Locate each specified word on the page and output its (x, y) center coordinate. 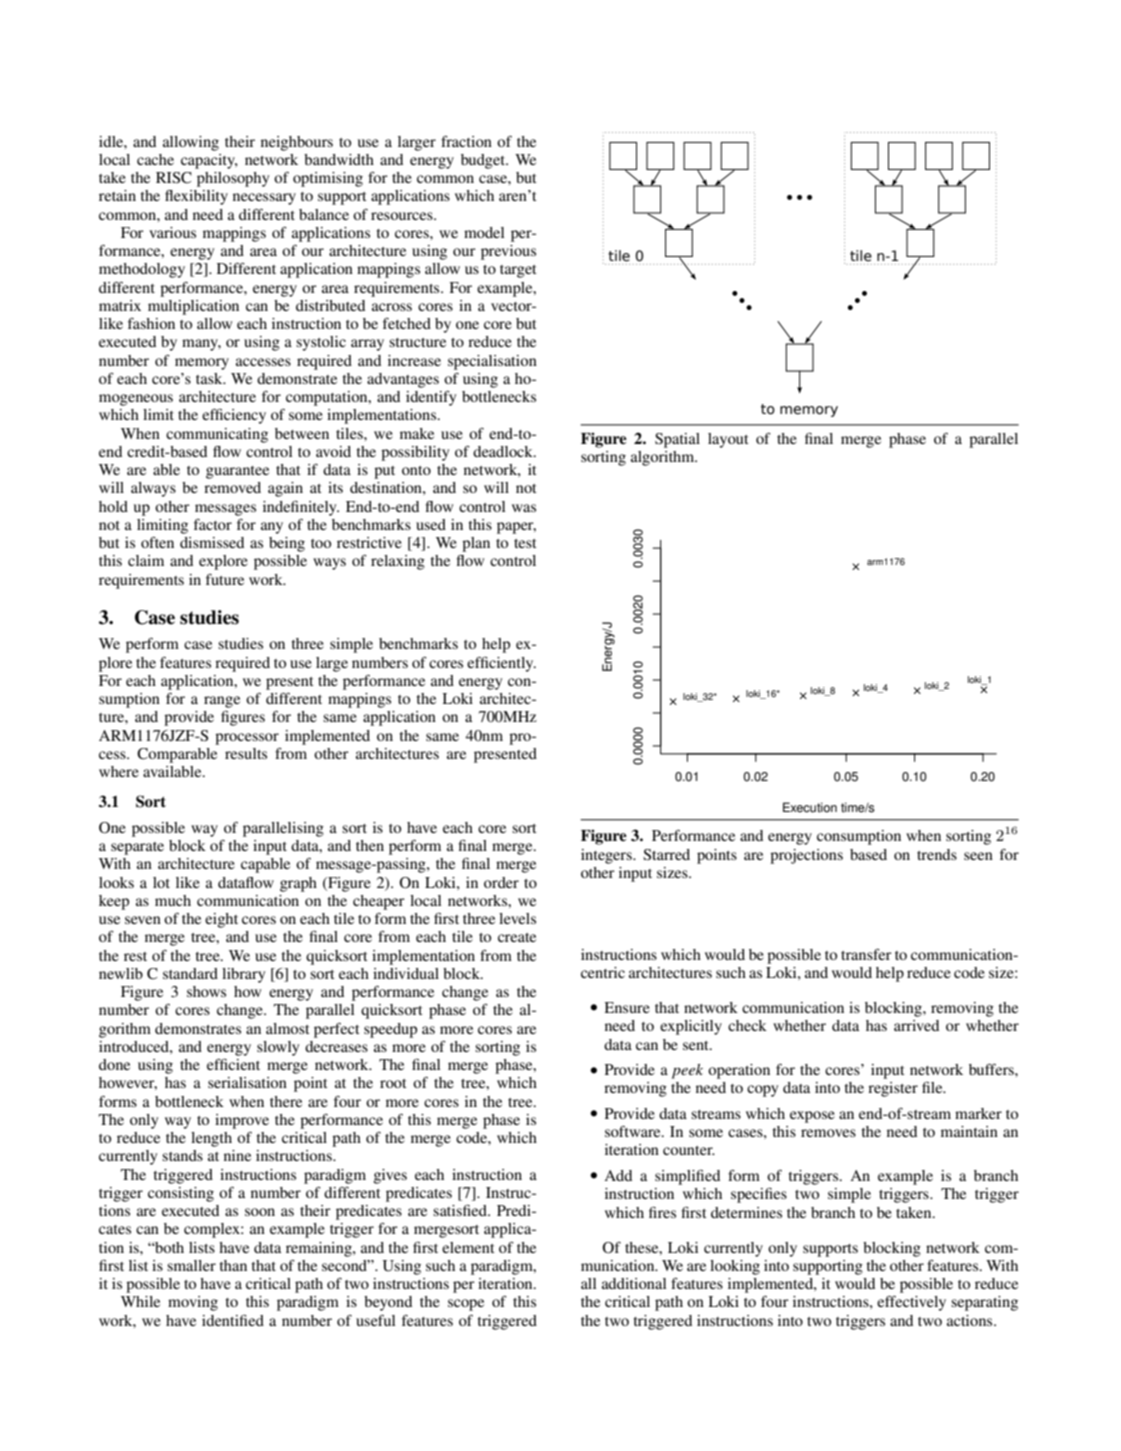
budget (484, 161)
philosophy (233, 179)
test (525, 543)
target (518, 271)
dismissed (212, 542)
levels (517, 918)
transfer (866, 954)
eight (221, 920)
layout (728, 440)
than (233, 1265)
